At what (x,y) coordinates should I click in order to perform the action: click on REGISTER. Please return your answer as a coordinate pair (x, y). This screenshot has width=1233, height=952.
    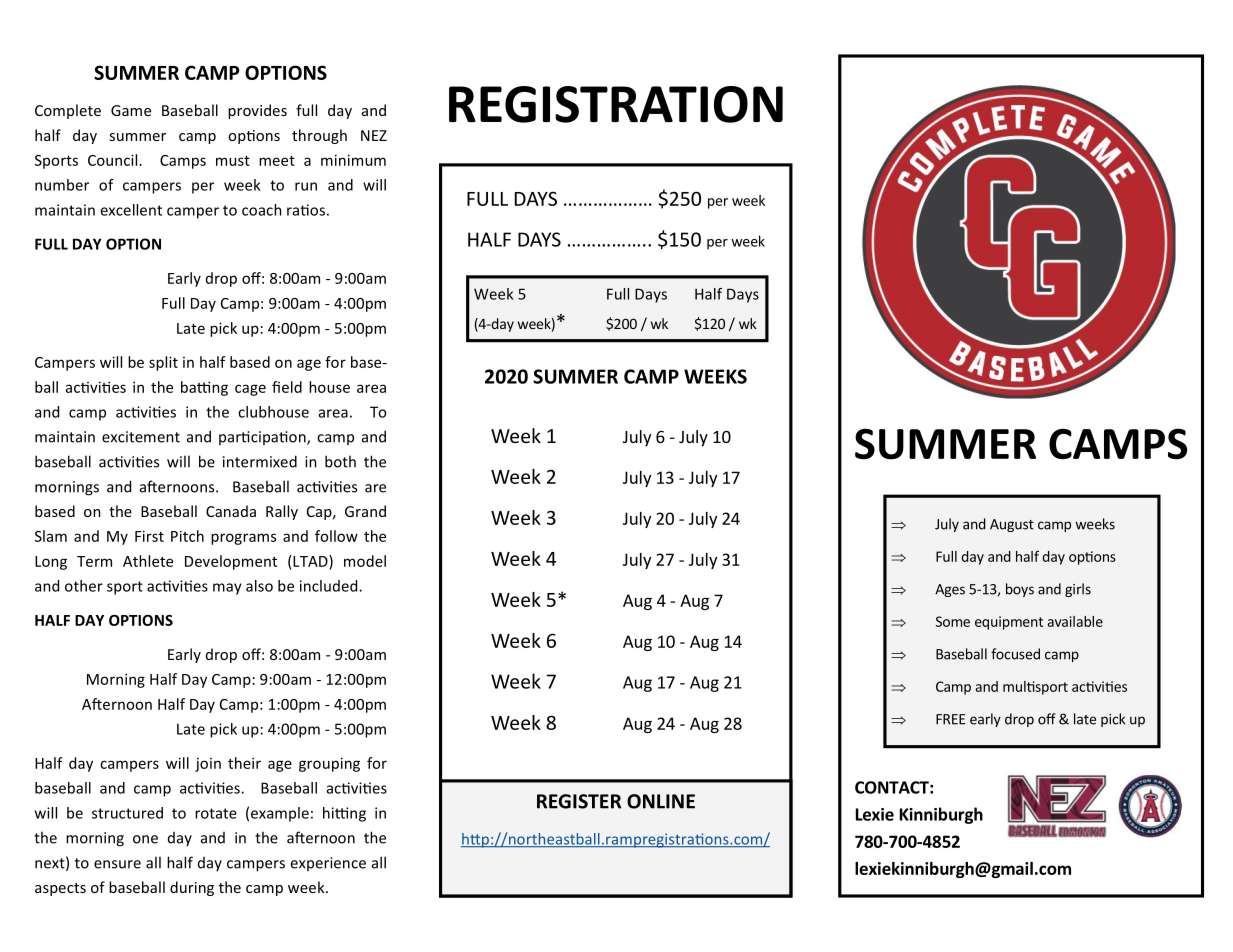
    Looking at the image, I should click on (579, 801).
